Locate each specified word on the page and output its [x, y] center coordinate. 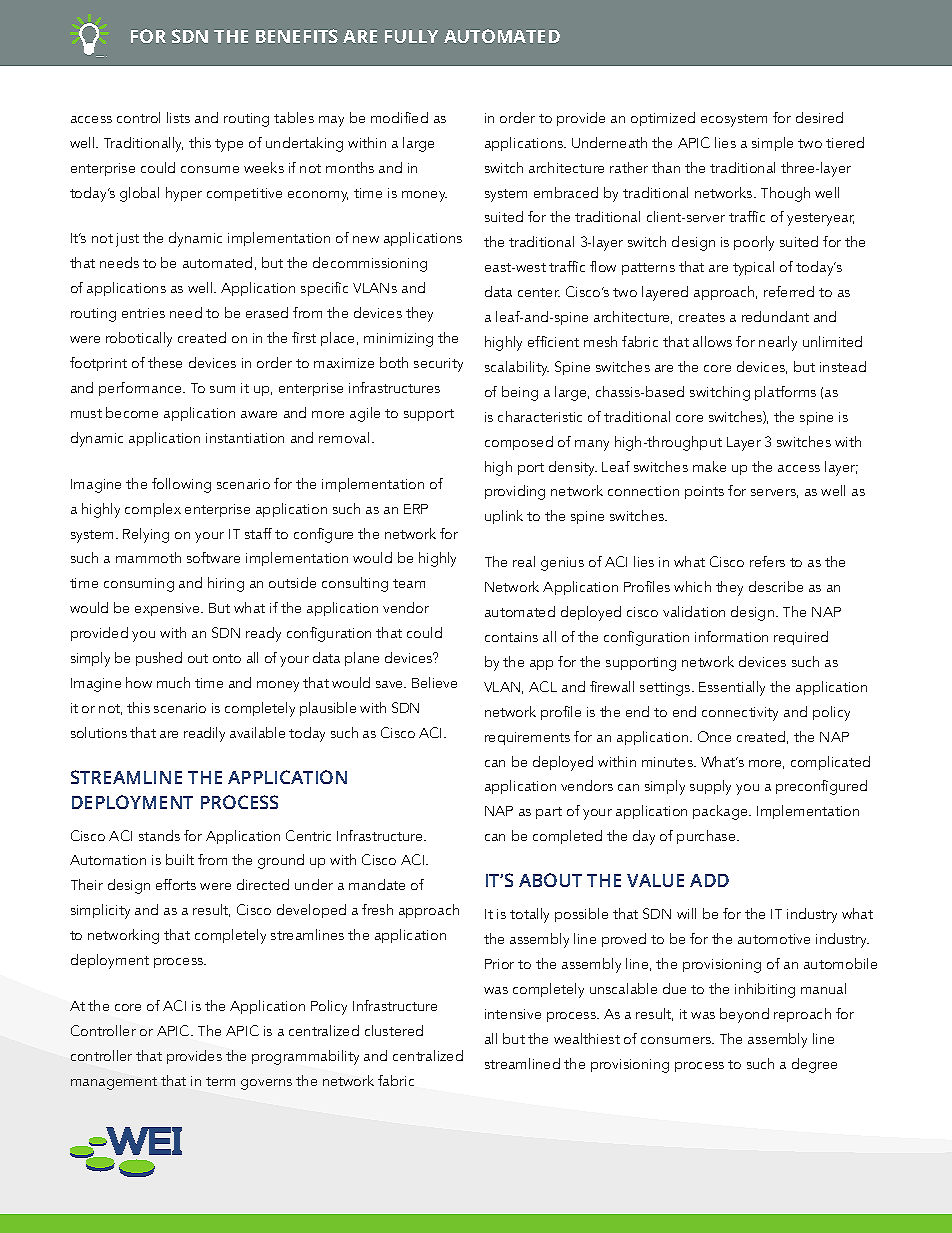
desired [819, 117]
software [213, 557]
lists [178, 117]
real [524, 561]
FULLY [411, 36]
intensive [513, 1014]
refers [767, 561]
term [220, 1081]
